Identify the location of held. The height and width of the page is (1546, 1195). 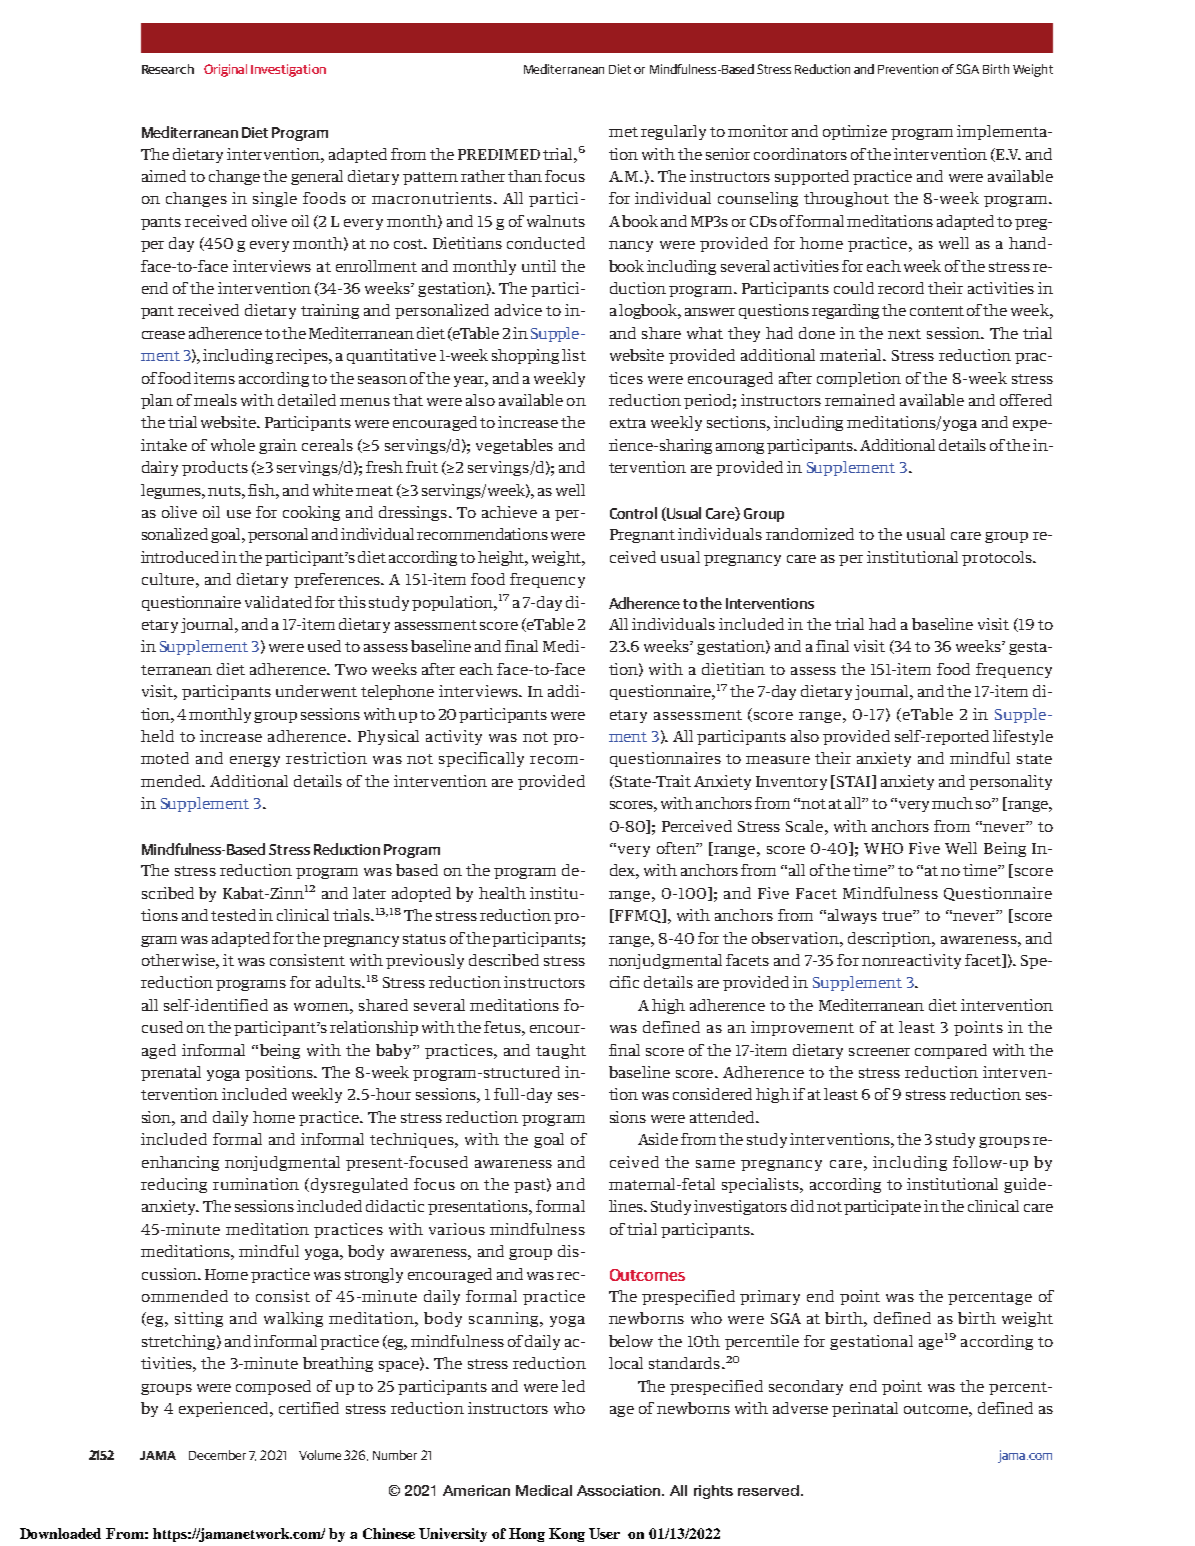
(157, 736).
